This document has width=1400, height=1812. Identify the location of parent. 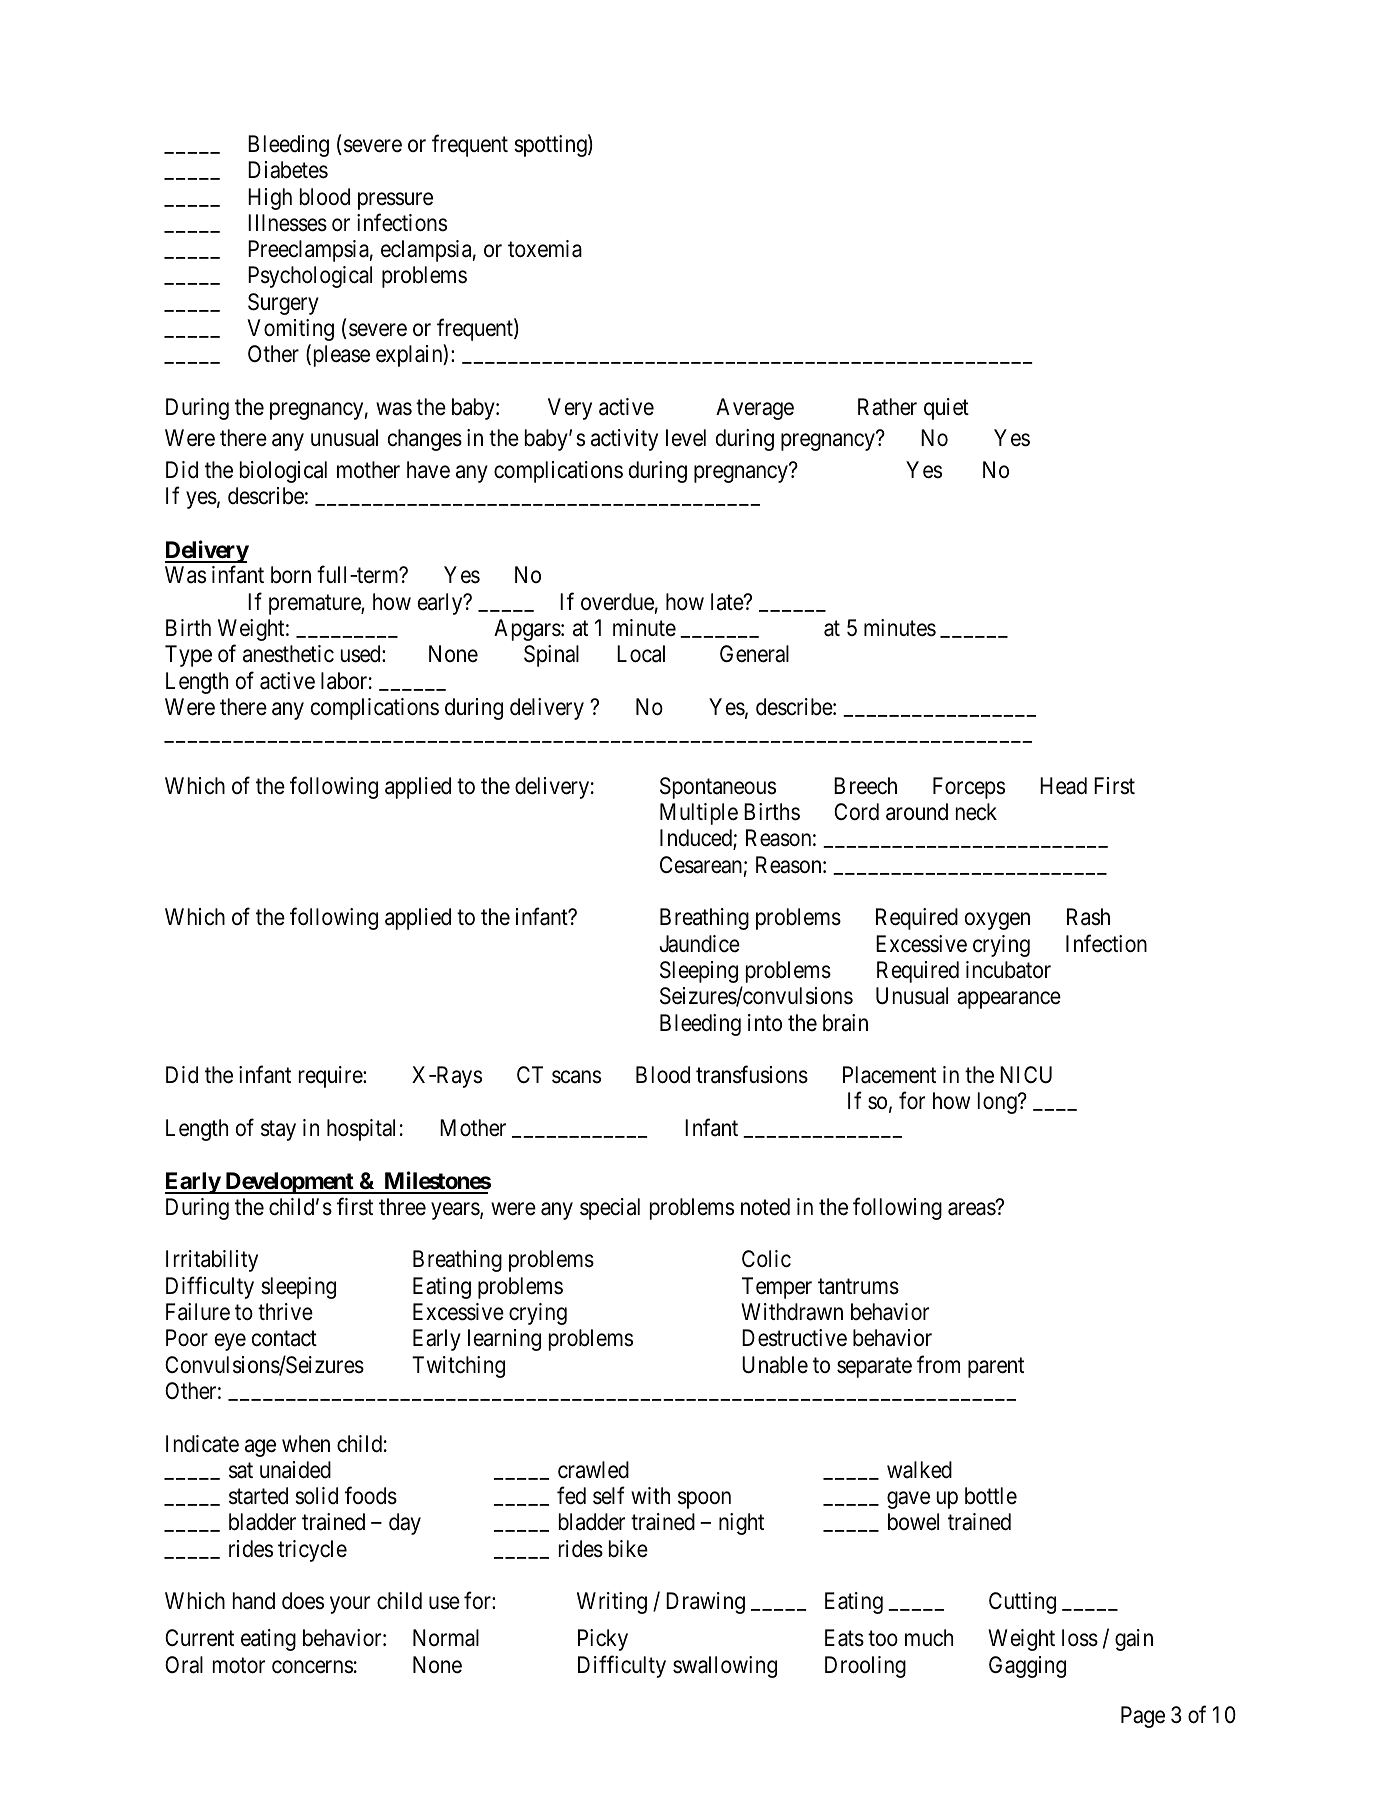
(996, 1367).
